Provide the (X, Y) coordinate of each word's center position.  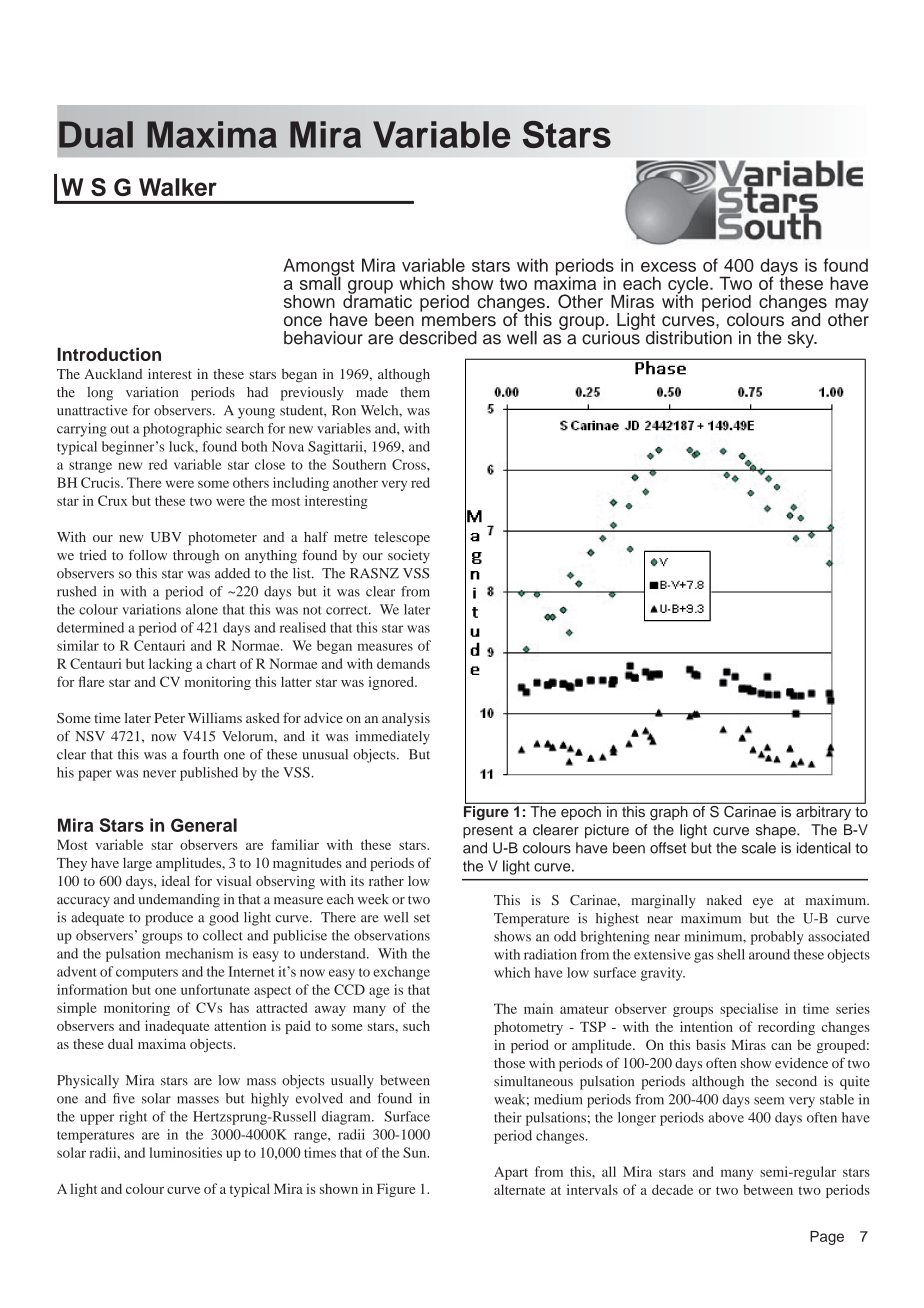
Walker (178, 187)
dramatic (377, 300)
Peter (169, 718)
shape (777, 831)
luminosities (185, 1152)
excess (668, 267)
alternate (519, 1189)
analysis (406, 720)
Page (827, 1238)
